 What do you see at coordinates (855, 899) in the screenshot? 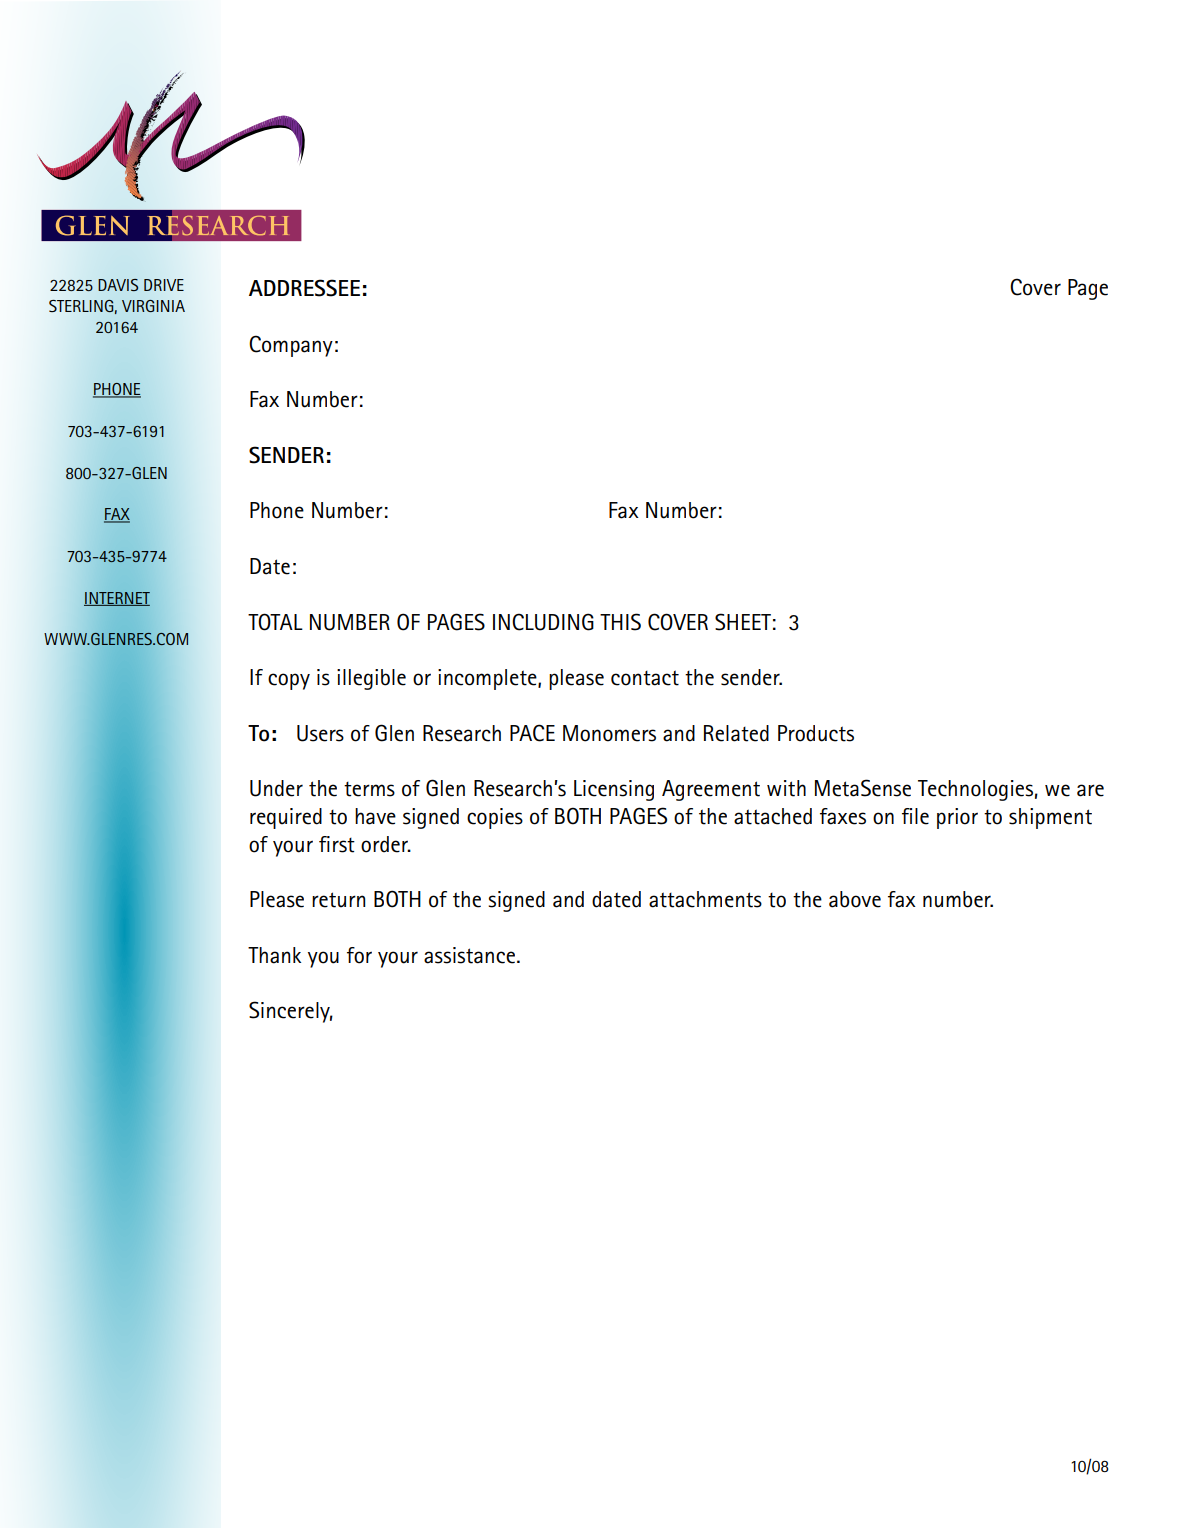
I see `above` at bounding box center [855, 899].
